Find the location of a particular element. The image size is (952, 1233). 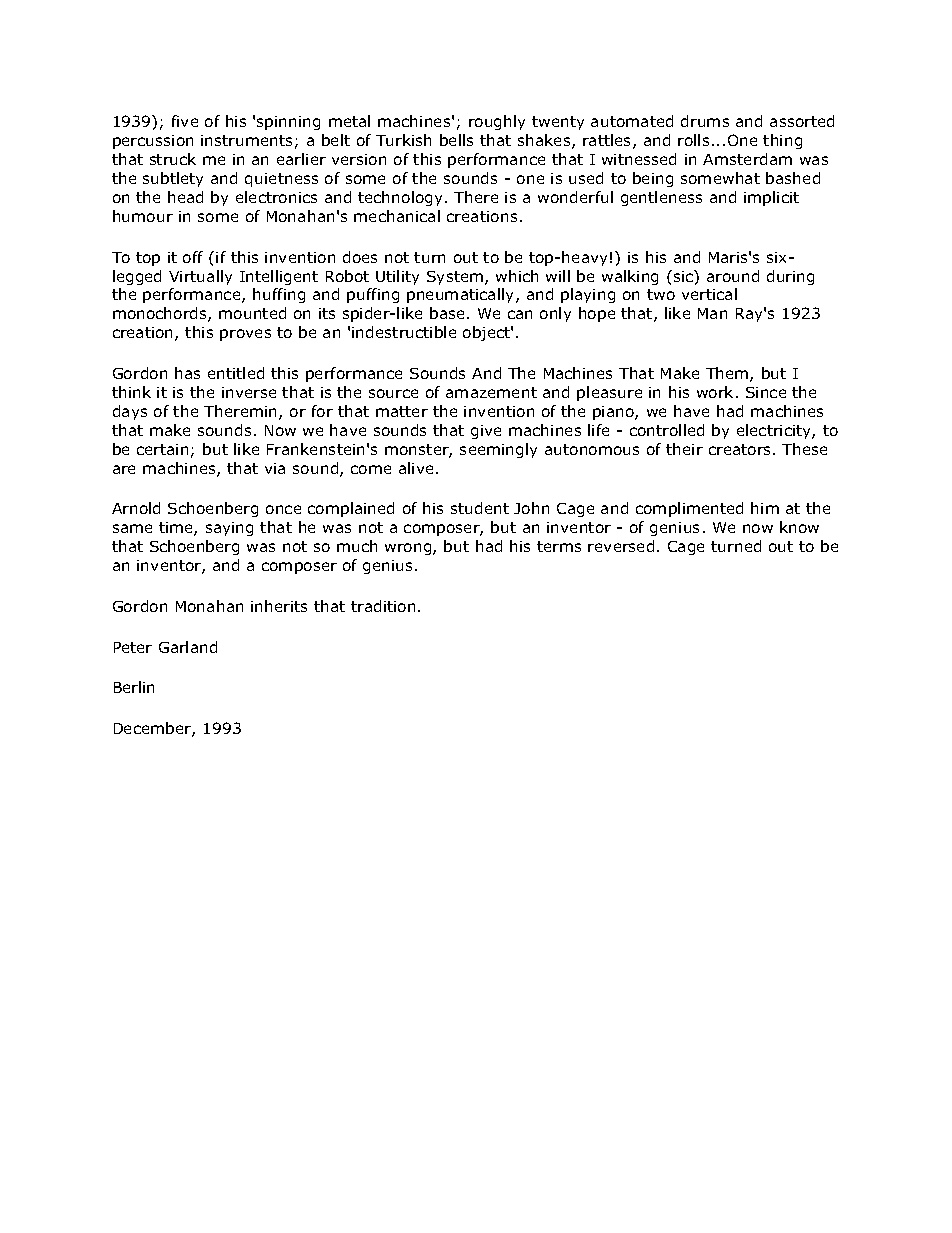

vertical is located at coordinates (709, 294).
